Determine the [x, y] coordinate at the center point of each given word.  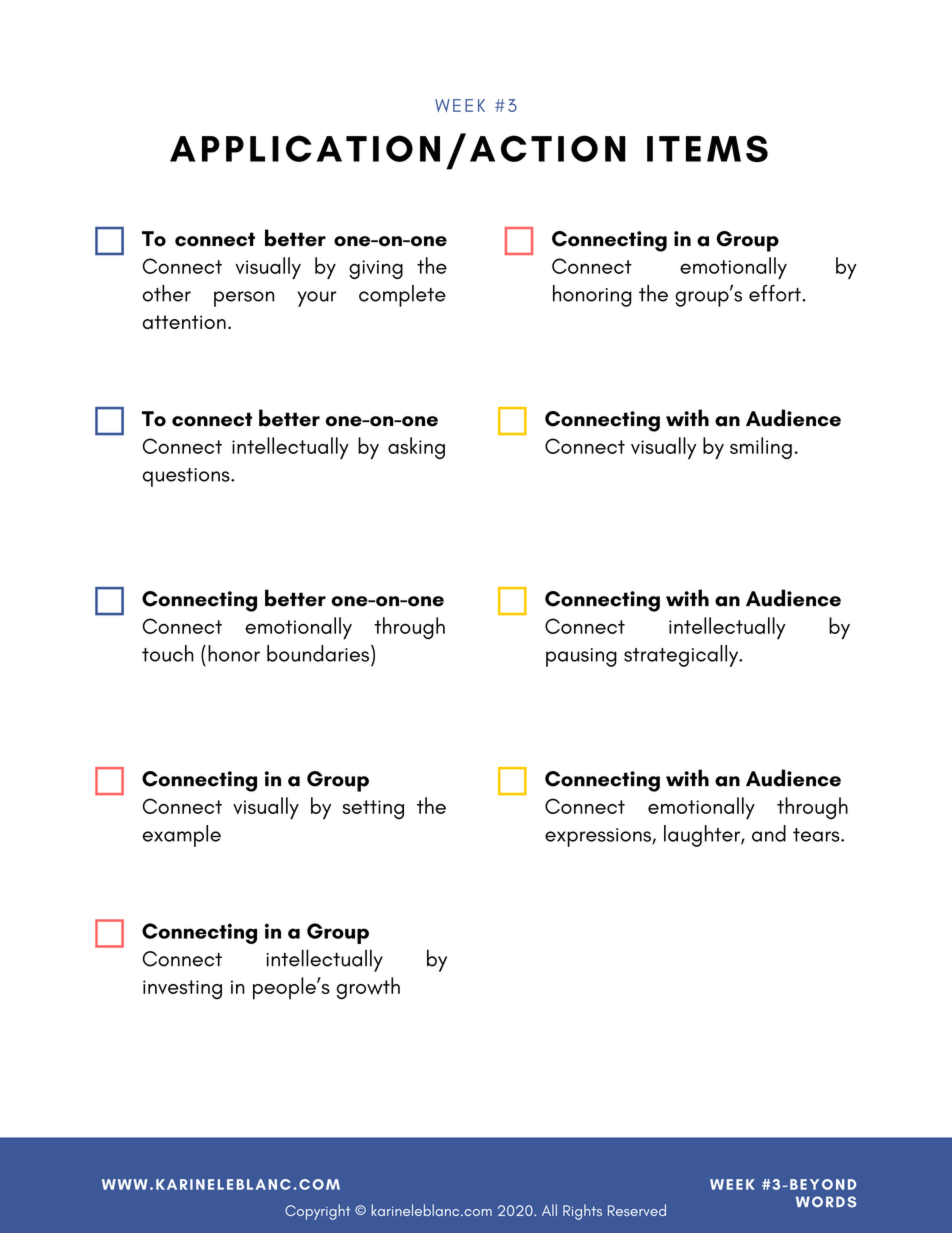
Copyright [317, 1212]
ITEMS [707, 148]
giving [376, 269]
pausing [581, 657]
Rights [582, 1212]
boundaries [318, 653]
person [244, 299]
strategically [682, 656]
